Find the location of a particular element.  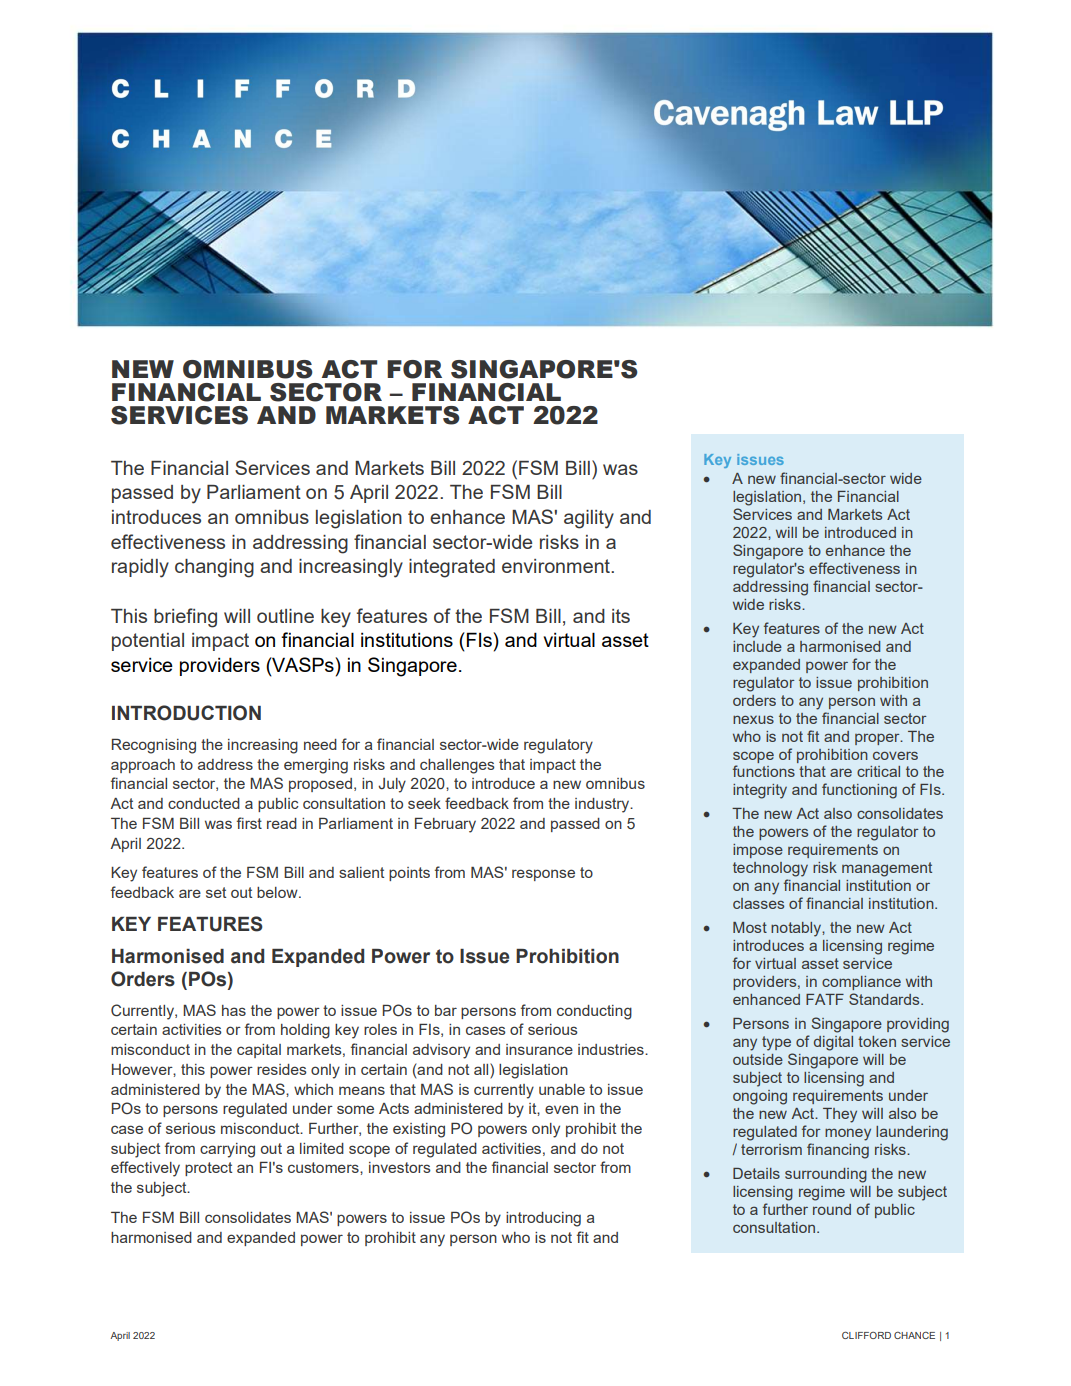

below is located at coordinates (278, 892).
